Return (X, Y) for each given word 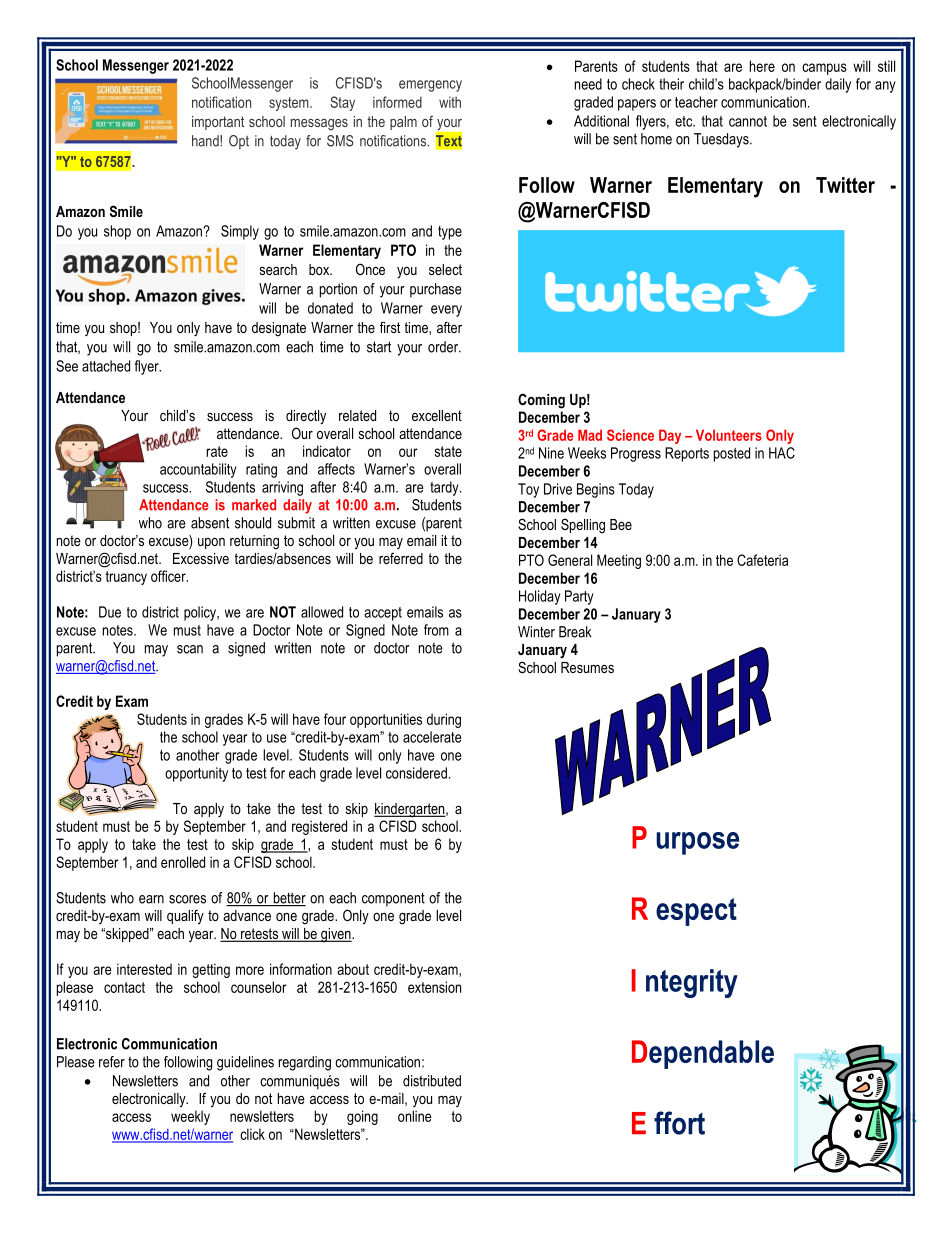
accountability (198, 470)
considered (416, 773)
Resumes (587, 667)
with (450, 102)
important (218, 123)
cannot (748, 121)
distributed (432, 1081)
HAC (782, 453)
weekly (190, 1117)
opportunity (196, 774)
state (448, 451)
